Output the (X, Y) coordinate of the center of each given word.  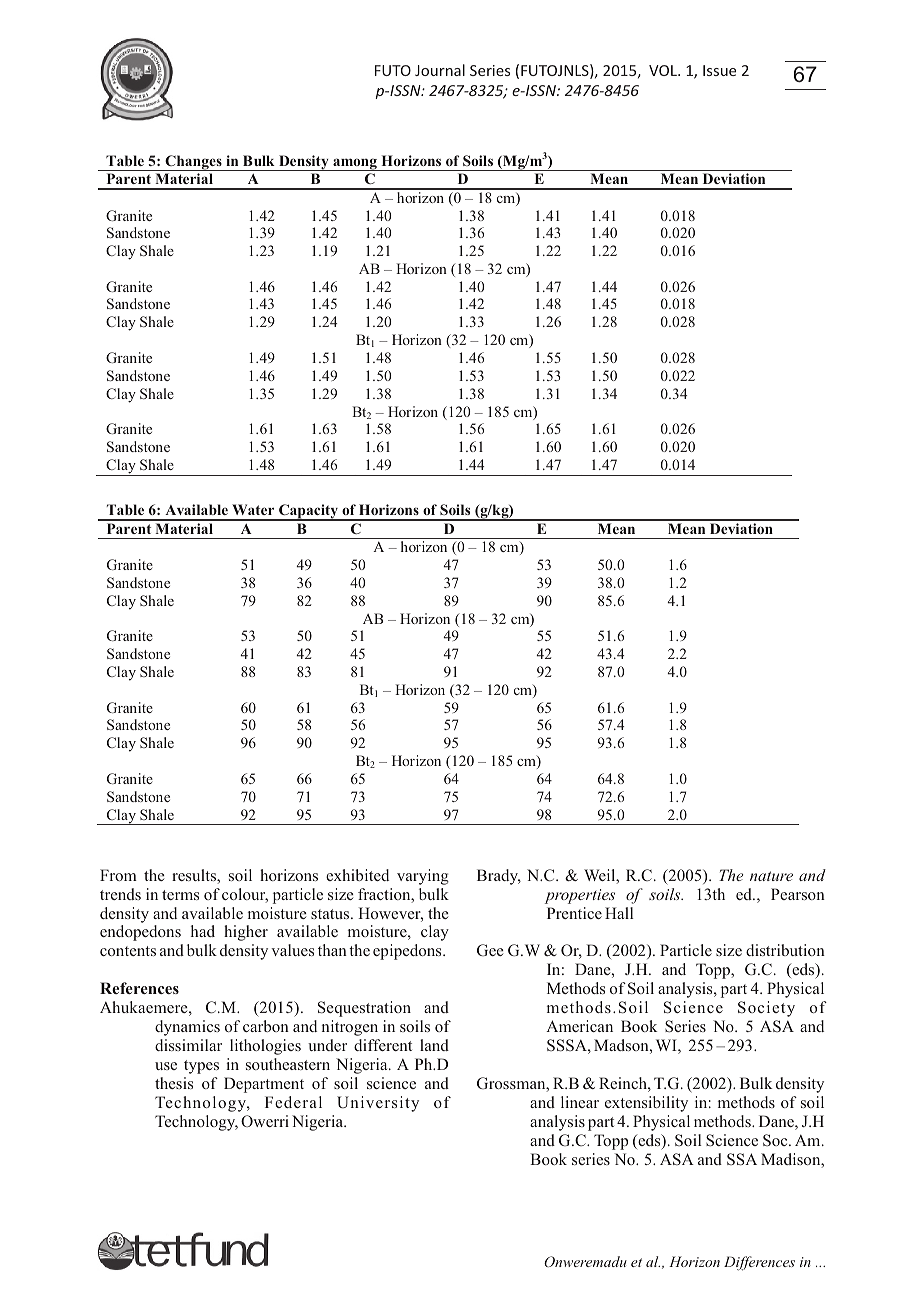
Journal (440, 70)
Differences (759, 1263)
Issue (719, 70)
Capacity (308, 512)
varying (423, 877)
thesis (174, 1083)
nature (771, 876)
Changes (193, 163)
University (378, 1104)
